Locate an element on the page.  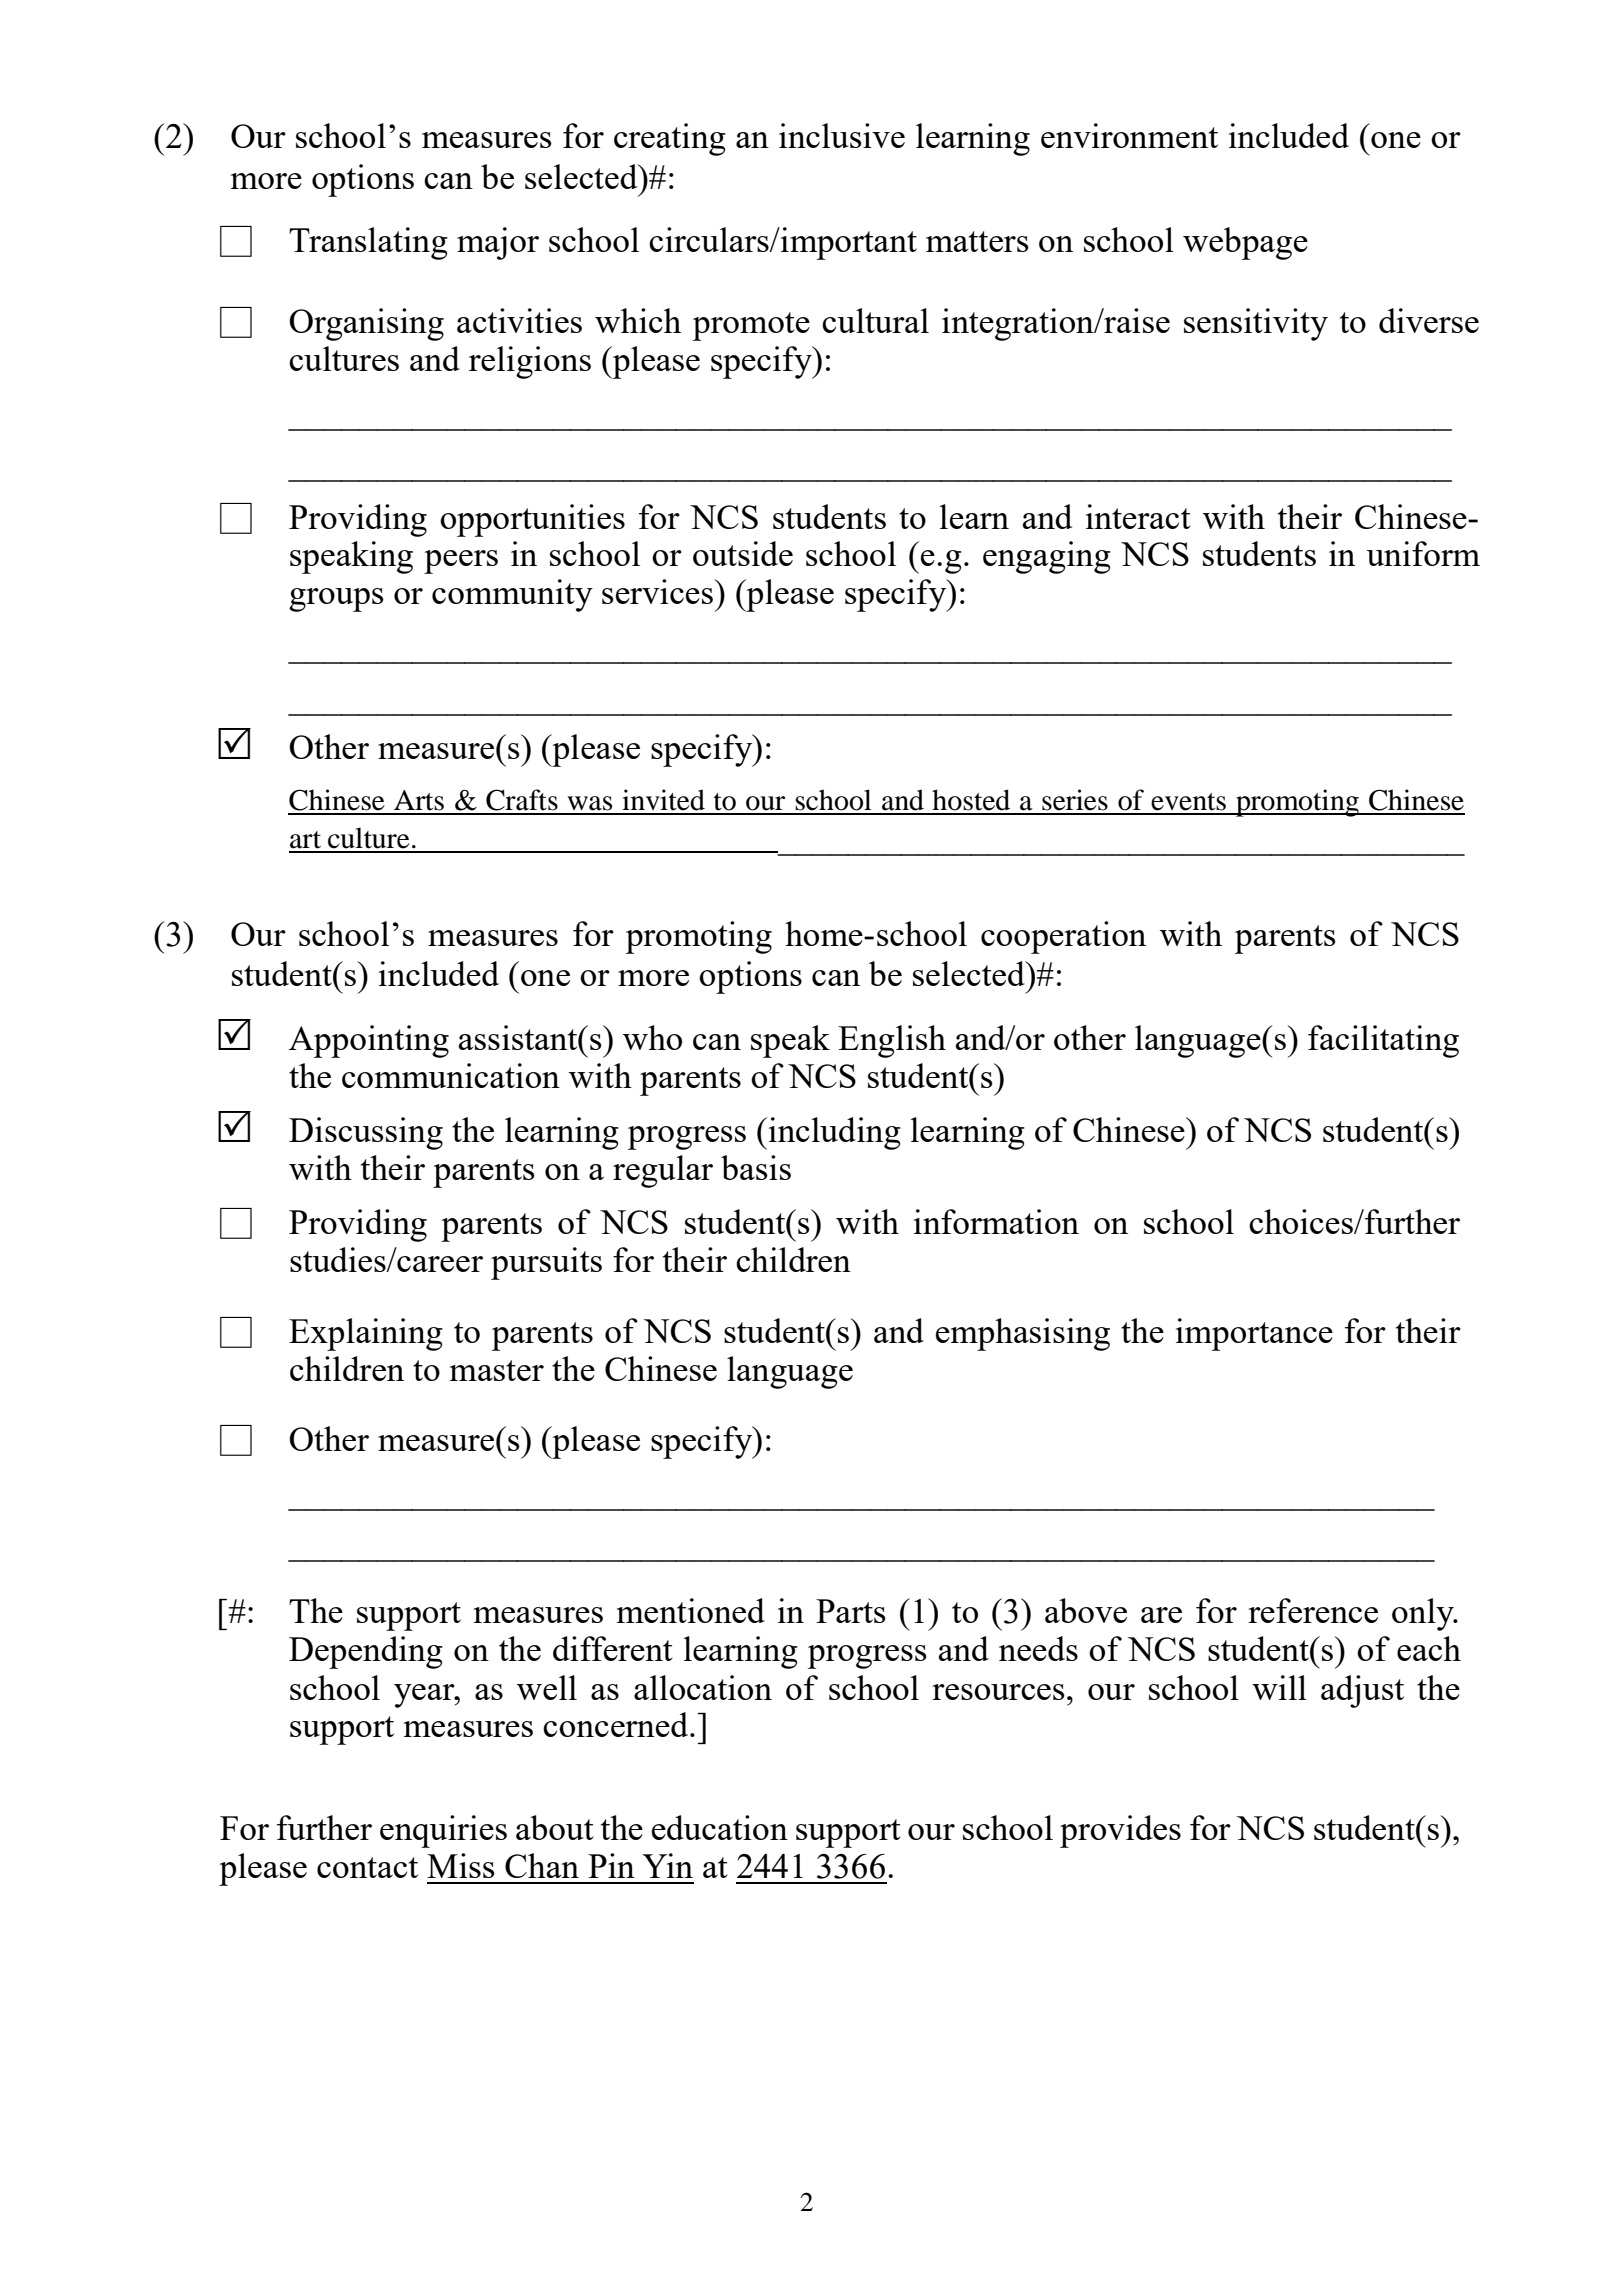
webpage is located at coordinates (1245, 243).
